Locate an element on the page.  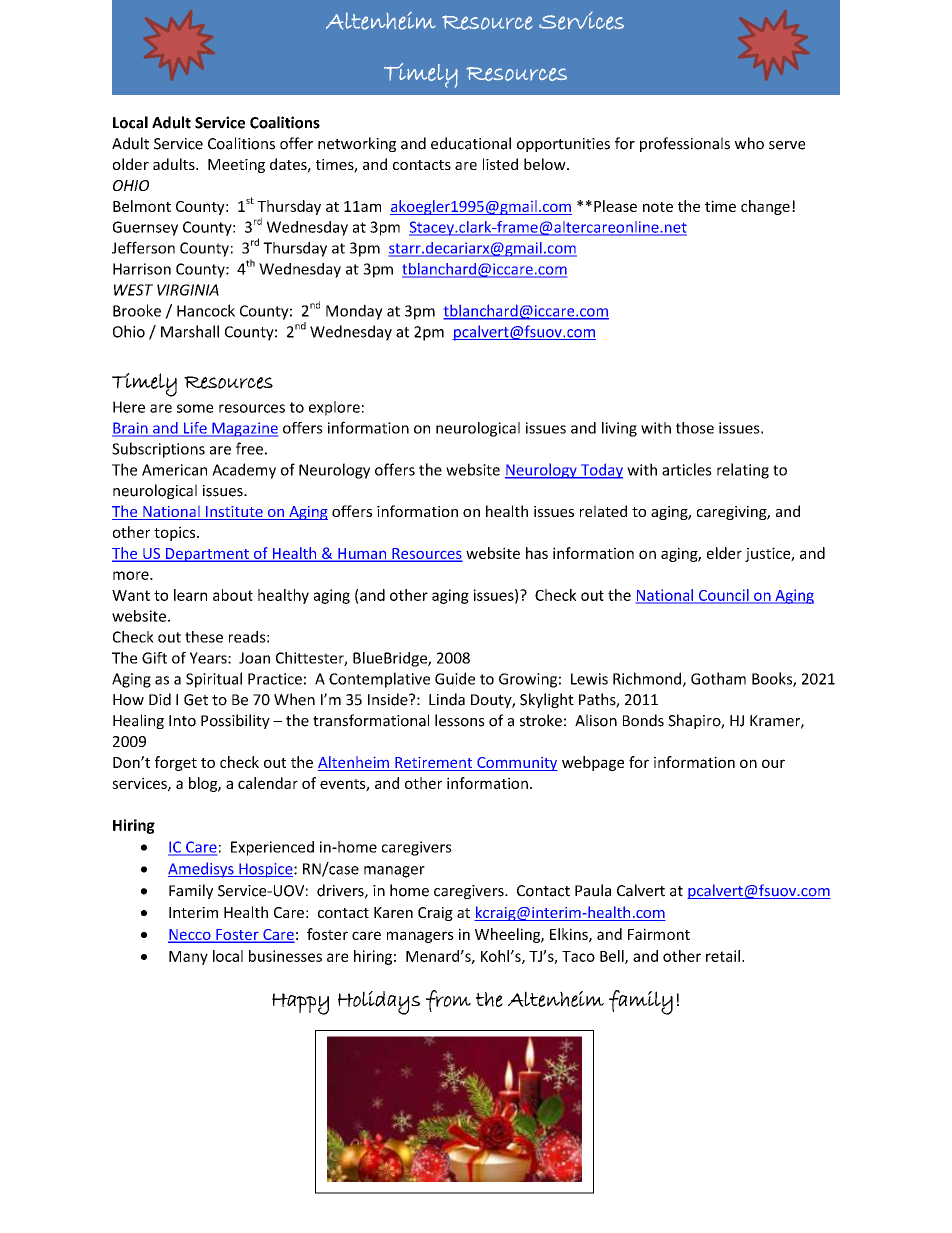
those is located at coordinates (695, 428).
